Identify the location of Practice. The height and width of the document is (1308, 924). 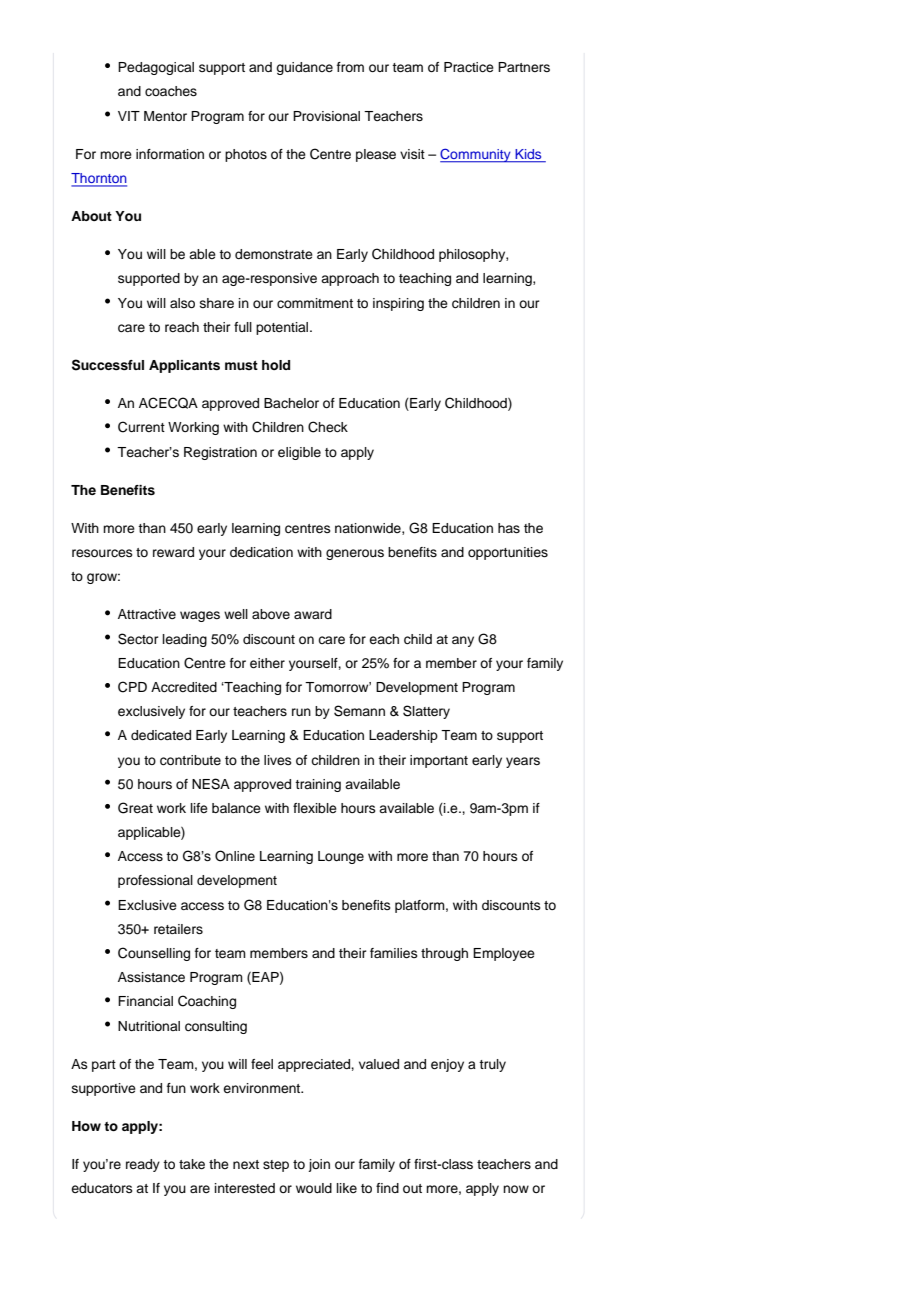
(469, 67).
